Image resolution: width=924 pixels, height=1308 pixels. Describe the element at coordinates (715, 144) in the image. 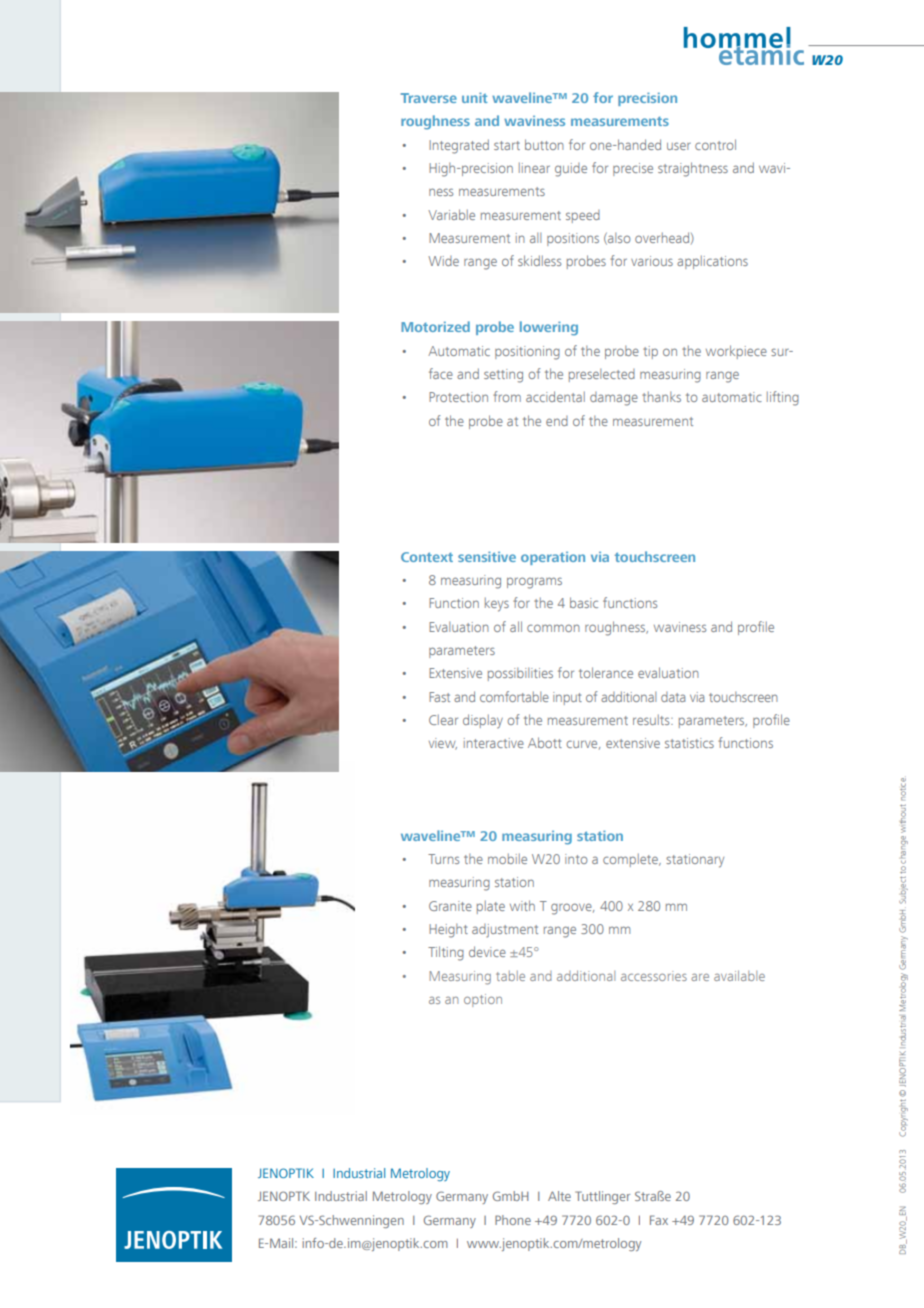

I see `control` at that location.
